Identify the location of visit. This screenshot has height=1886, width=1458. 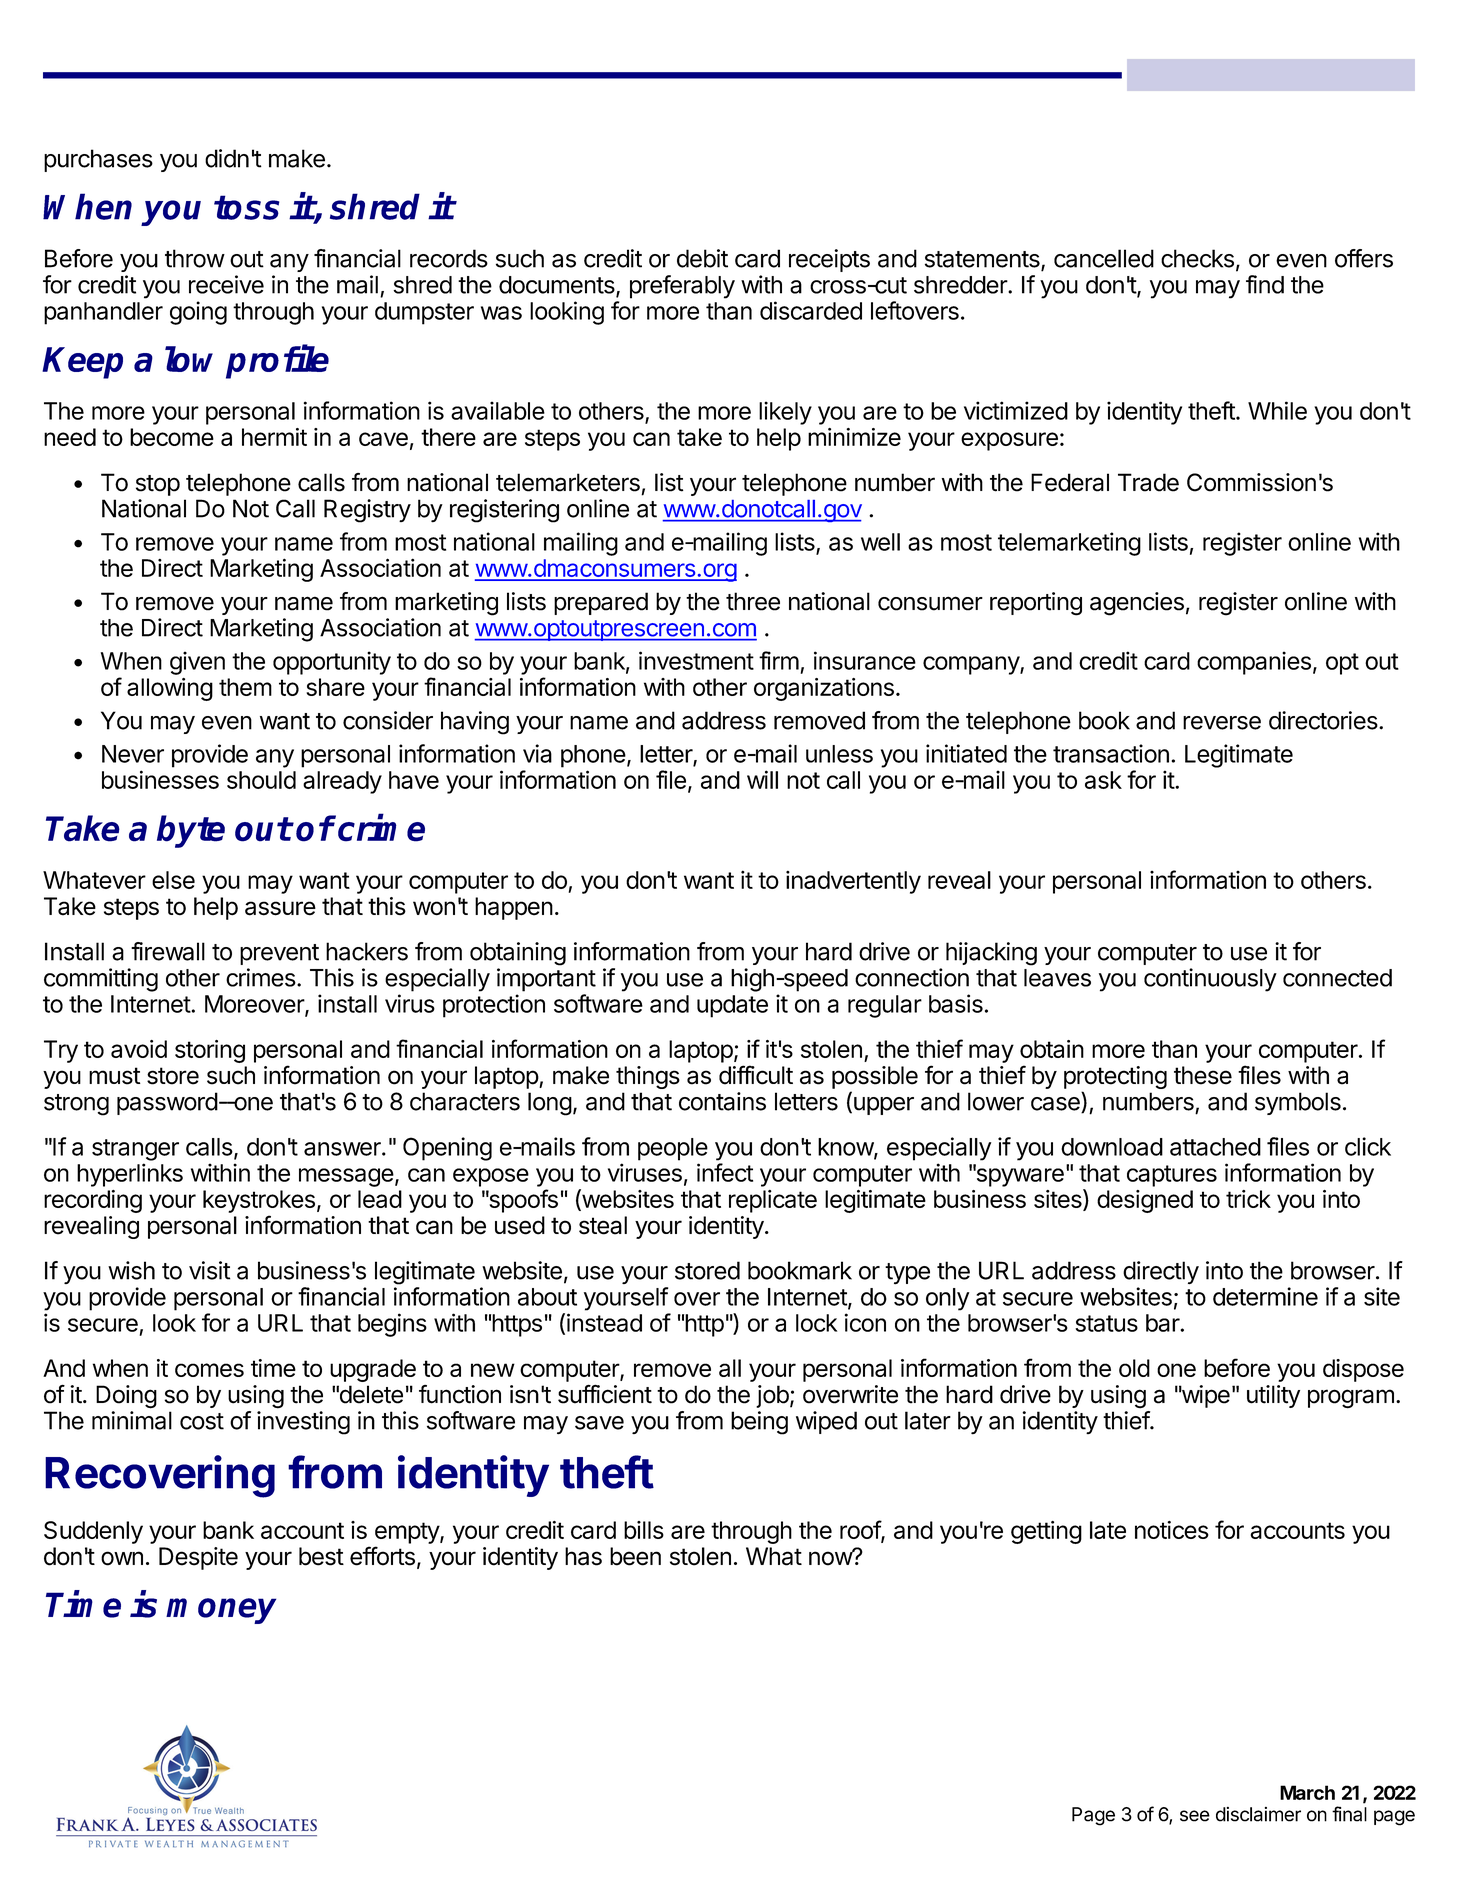
(209, 1270).
